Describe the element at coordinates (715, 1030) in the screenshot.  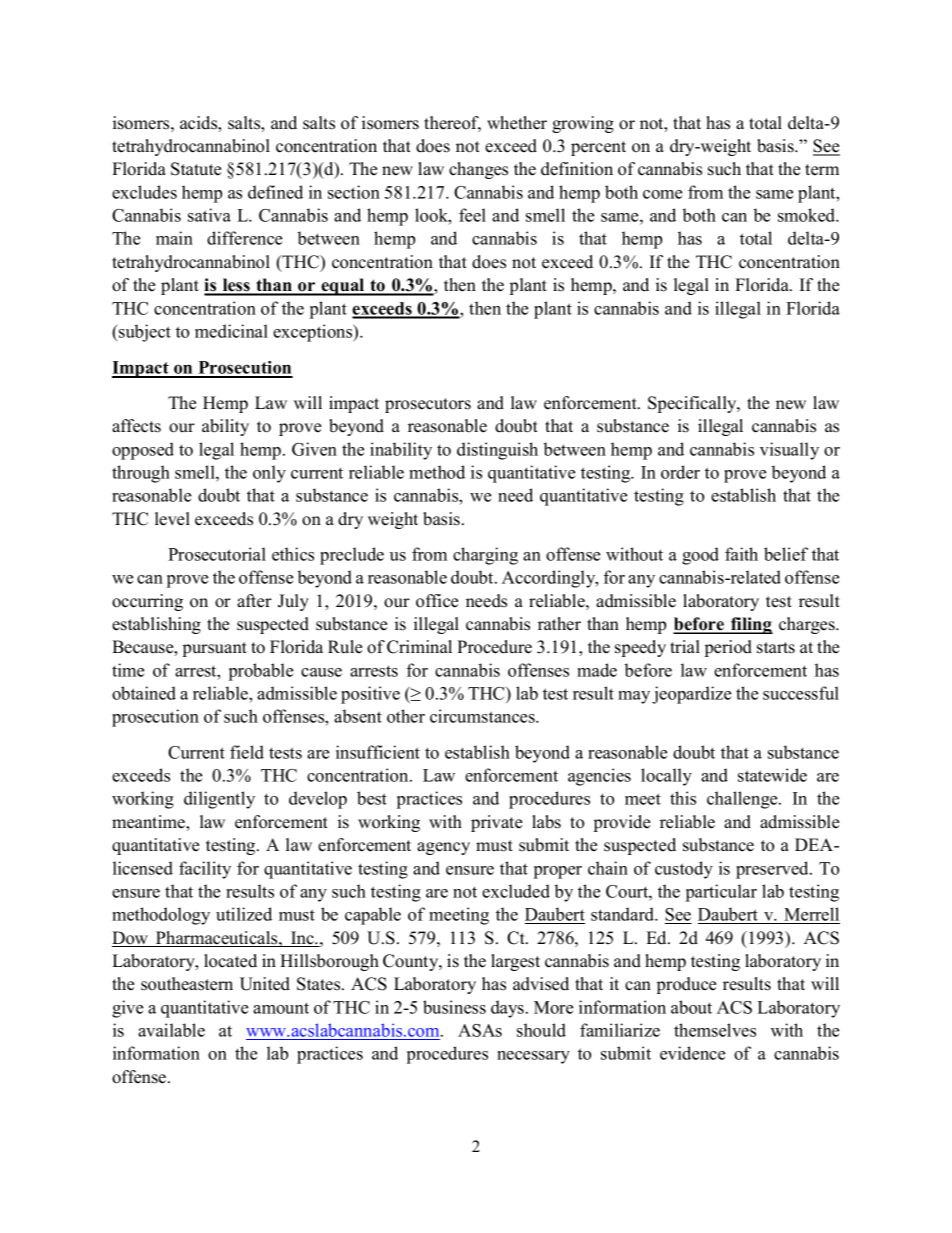
I see `themselves` at that location.
